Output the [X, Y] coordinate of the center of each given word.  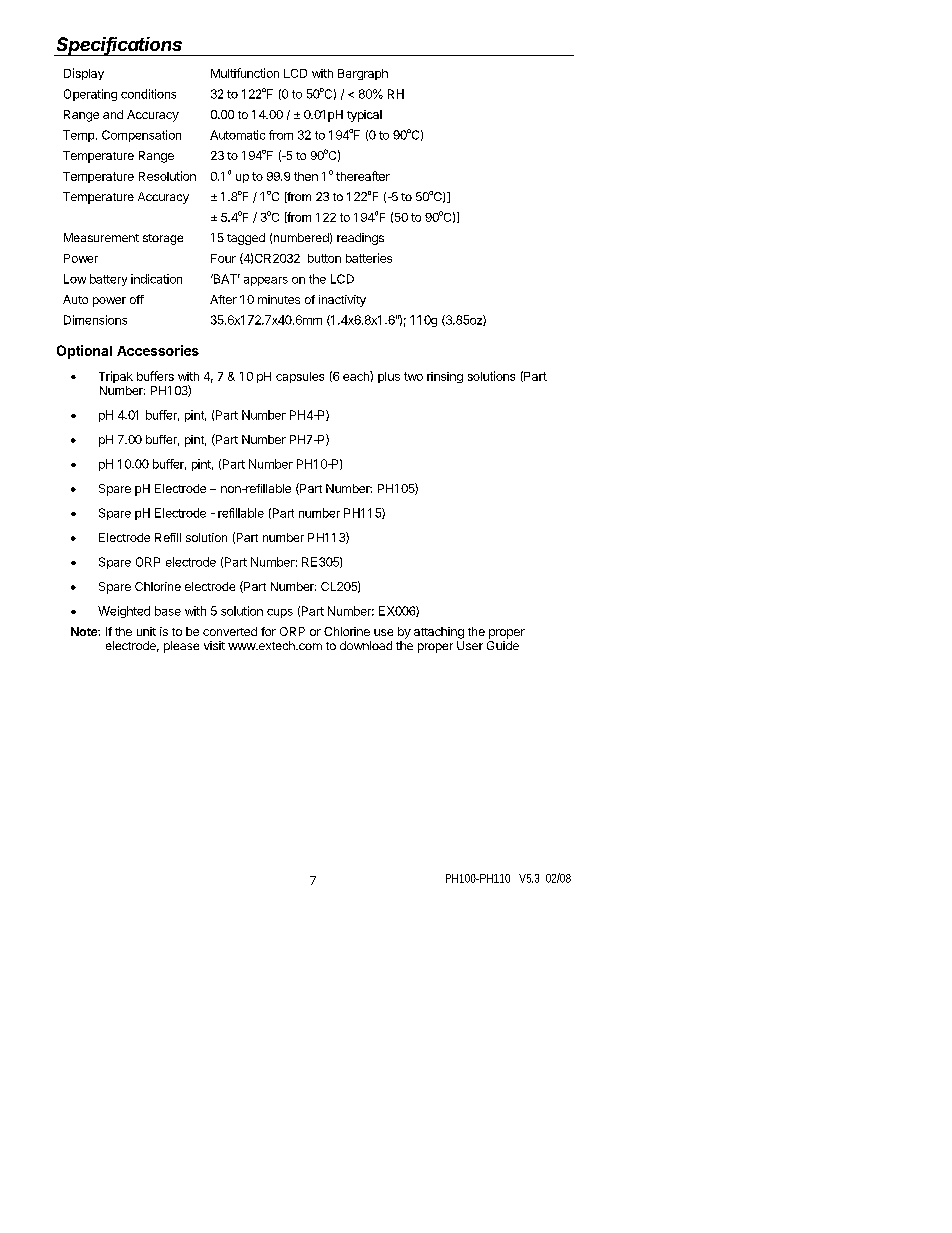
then [306, 176]
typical [364, 116]
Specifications [120, 46]
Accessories [158, 350]
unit [146, 631]
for [268, 631]
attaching [439, 633]
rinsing [445, 377]
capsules [300, 377]
